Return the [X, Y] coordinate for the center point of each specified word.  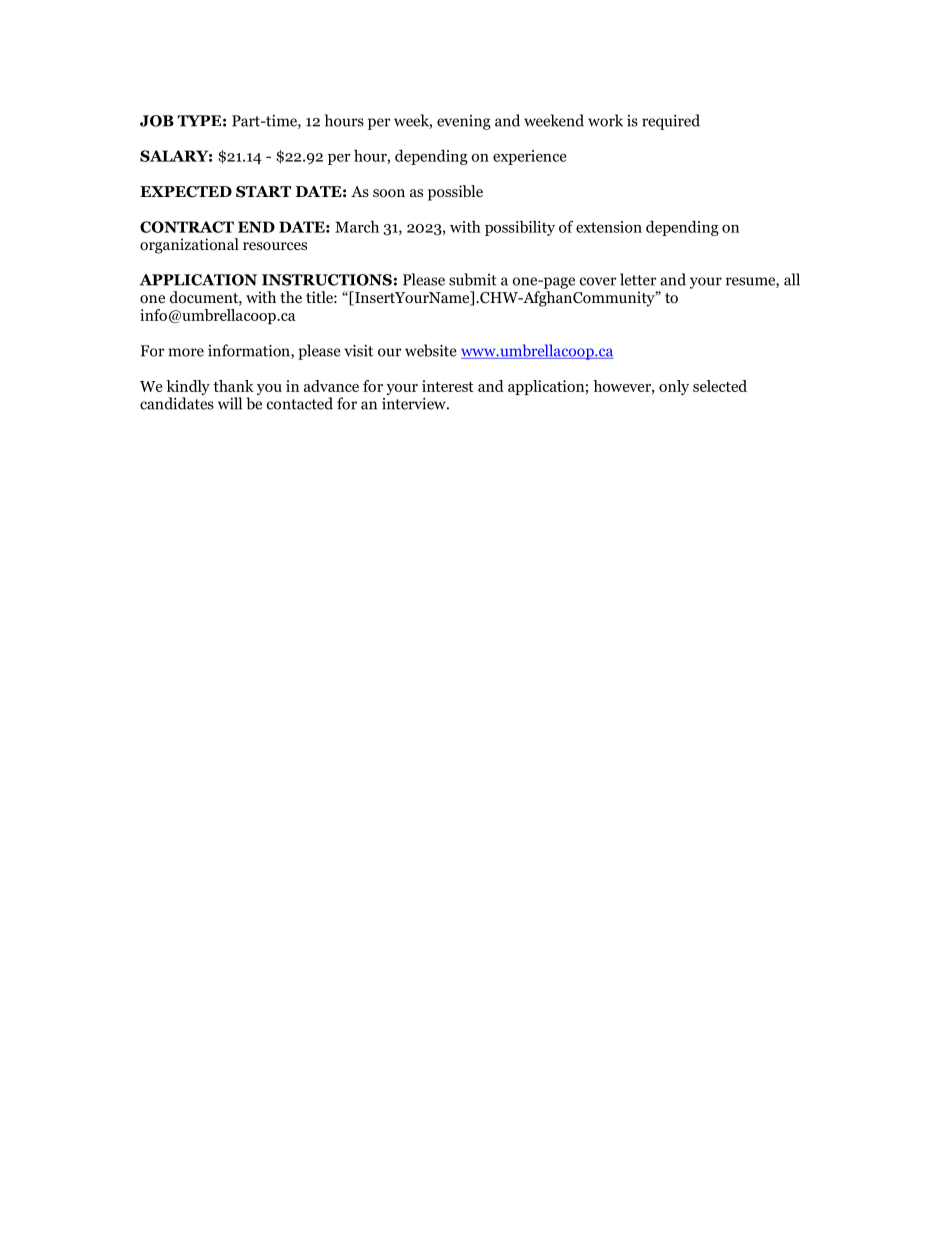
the [291, 297]
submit [473, 279]
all [792, 279]
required [671, 122]
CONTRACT [187, 227]
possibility [520, 228]
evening [464, 122]
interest [448, 386]
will [230, 403]
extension [609, 227]
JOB [157, 121]
